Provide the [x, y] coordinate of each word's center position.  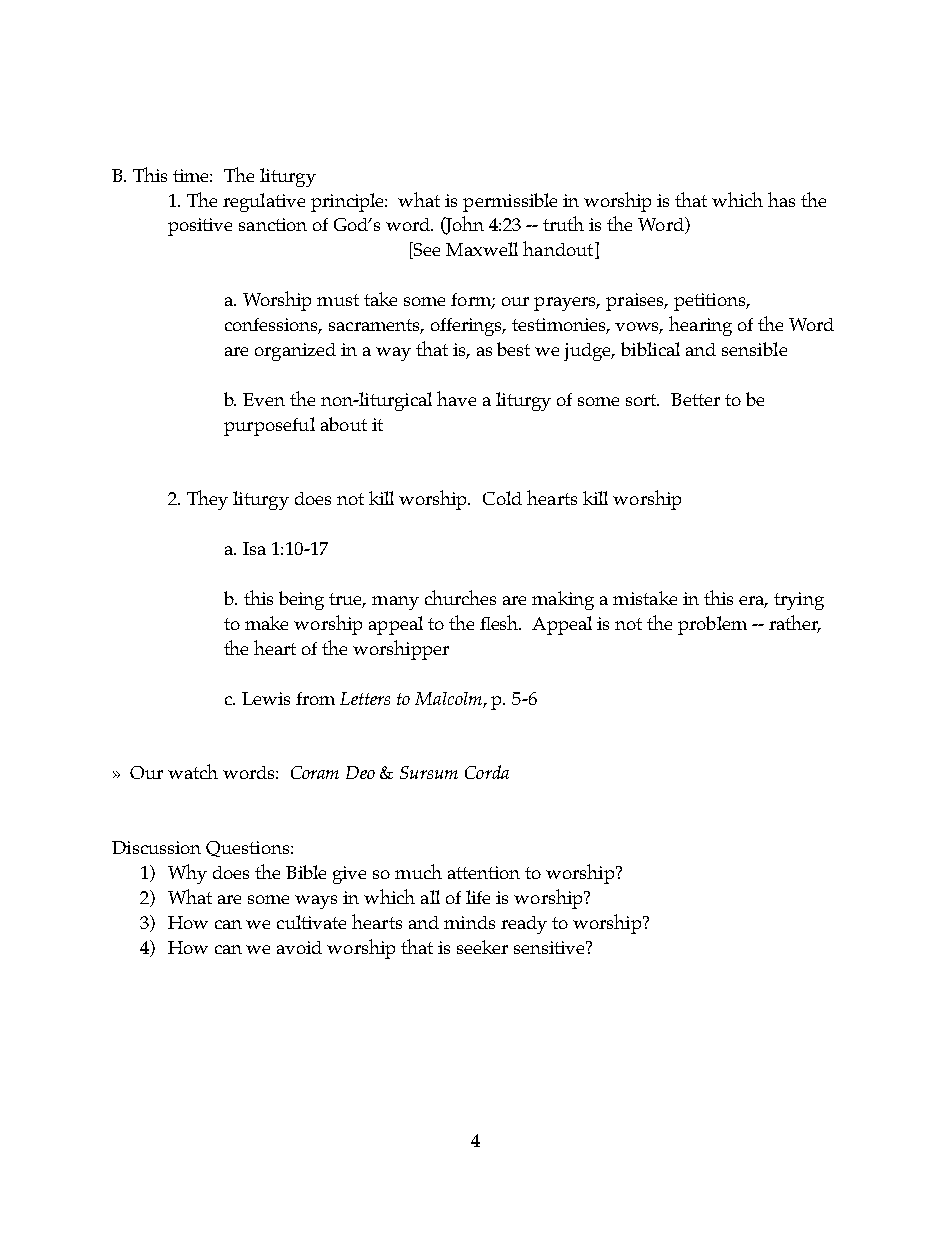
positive [200, 227]
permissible [510, 202]
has [781, 199]
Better [695, 399]
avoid [299, 947]
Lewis [266, 698]
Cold [502, 498]
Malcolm [448, 698]
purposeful [269, 426]
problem [712, 625]
